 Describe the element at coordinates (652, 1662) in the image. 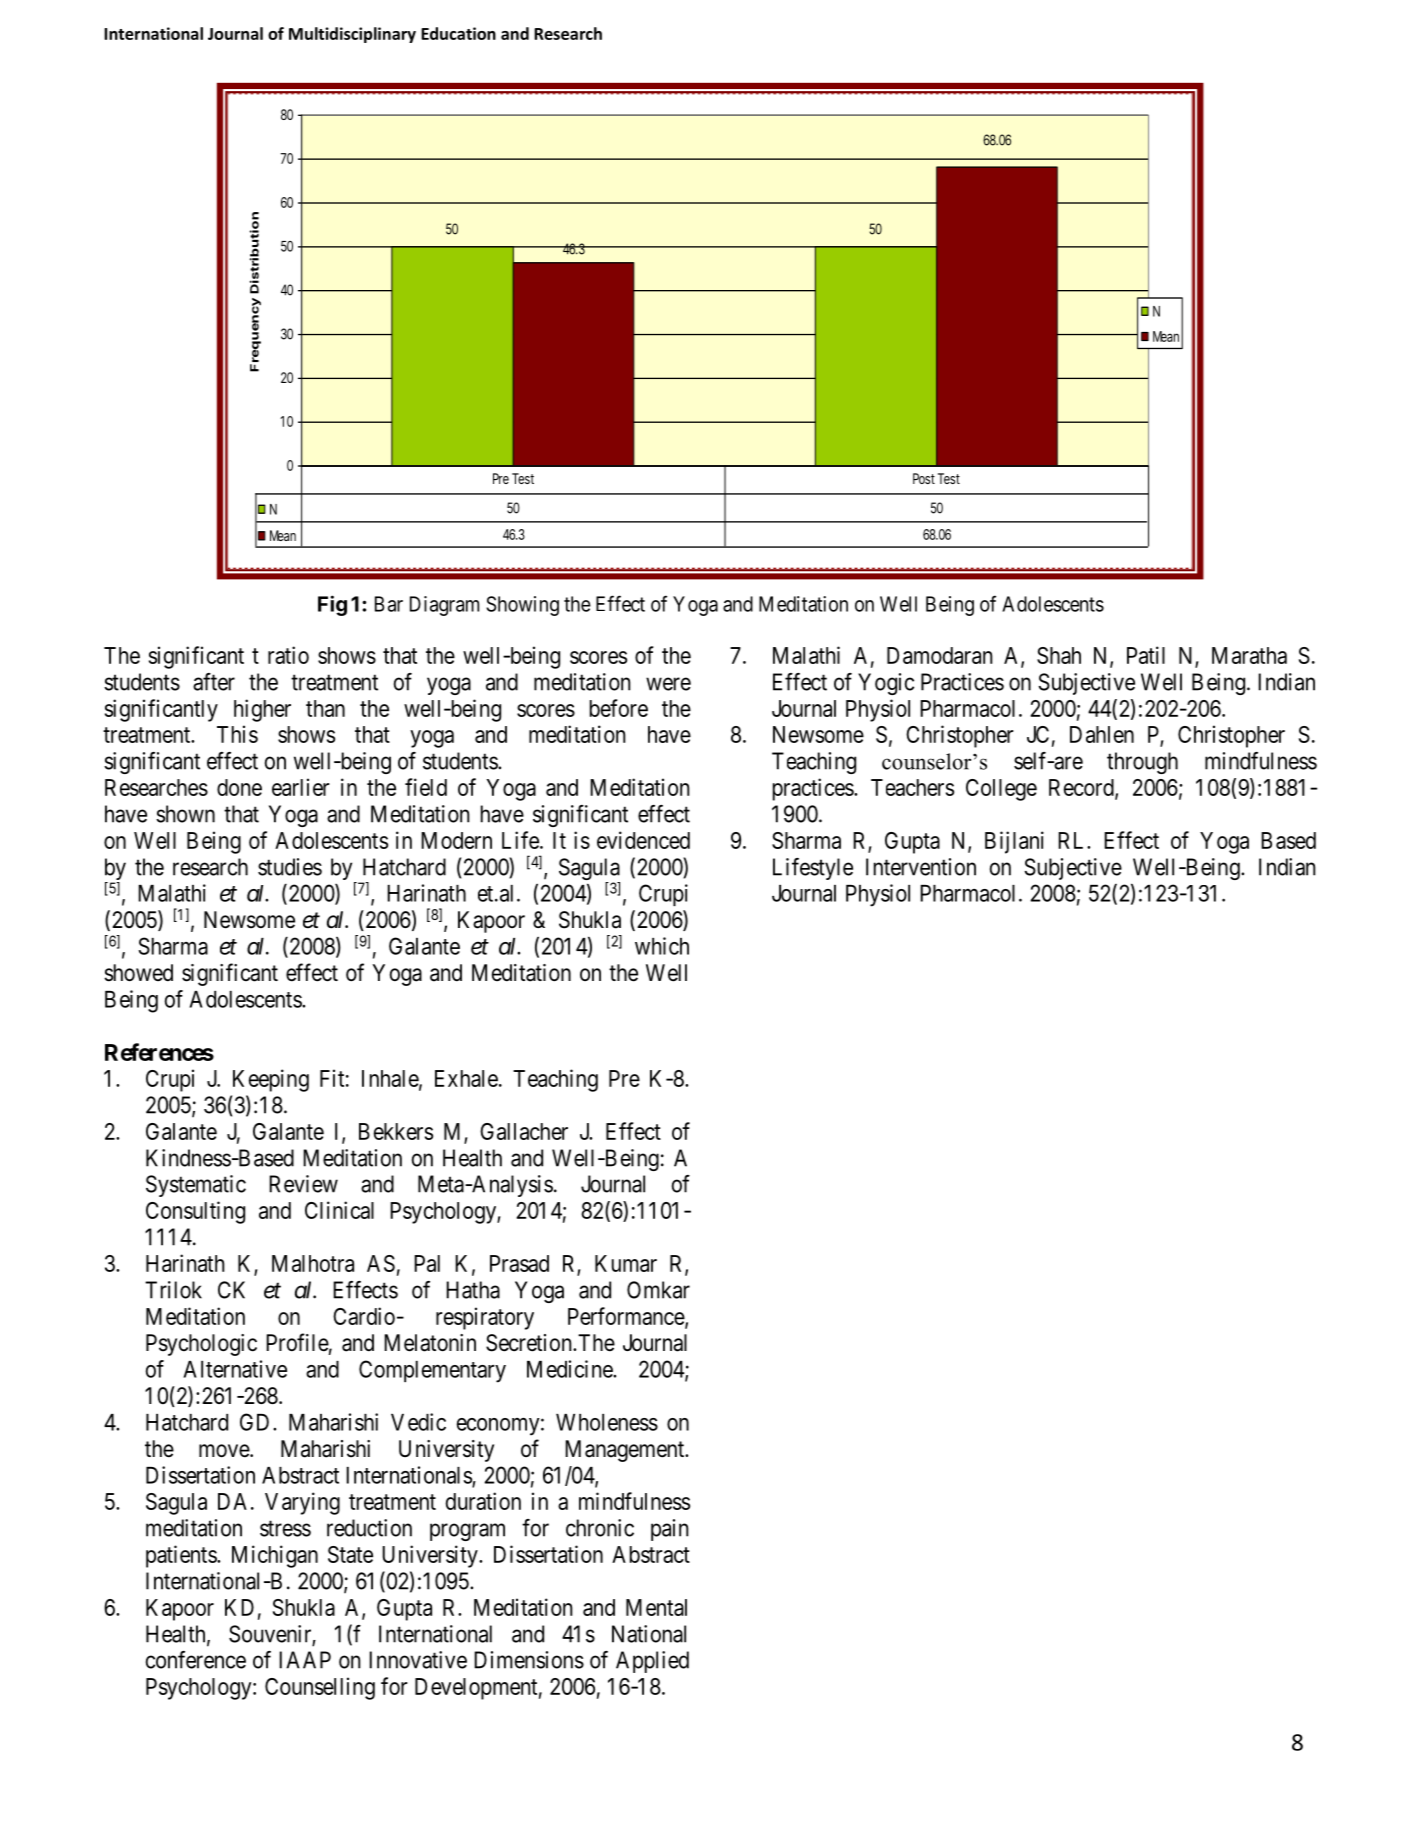

I see `Applied` at that location.
